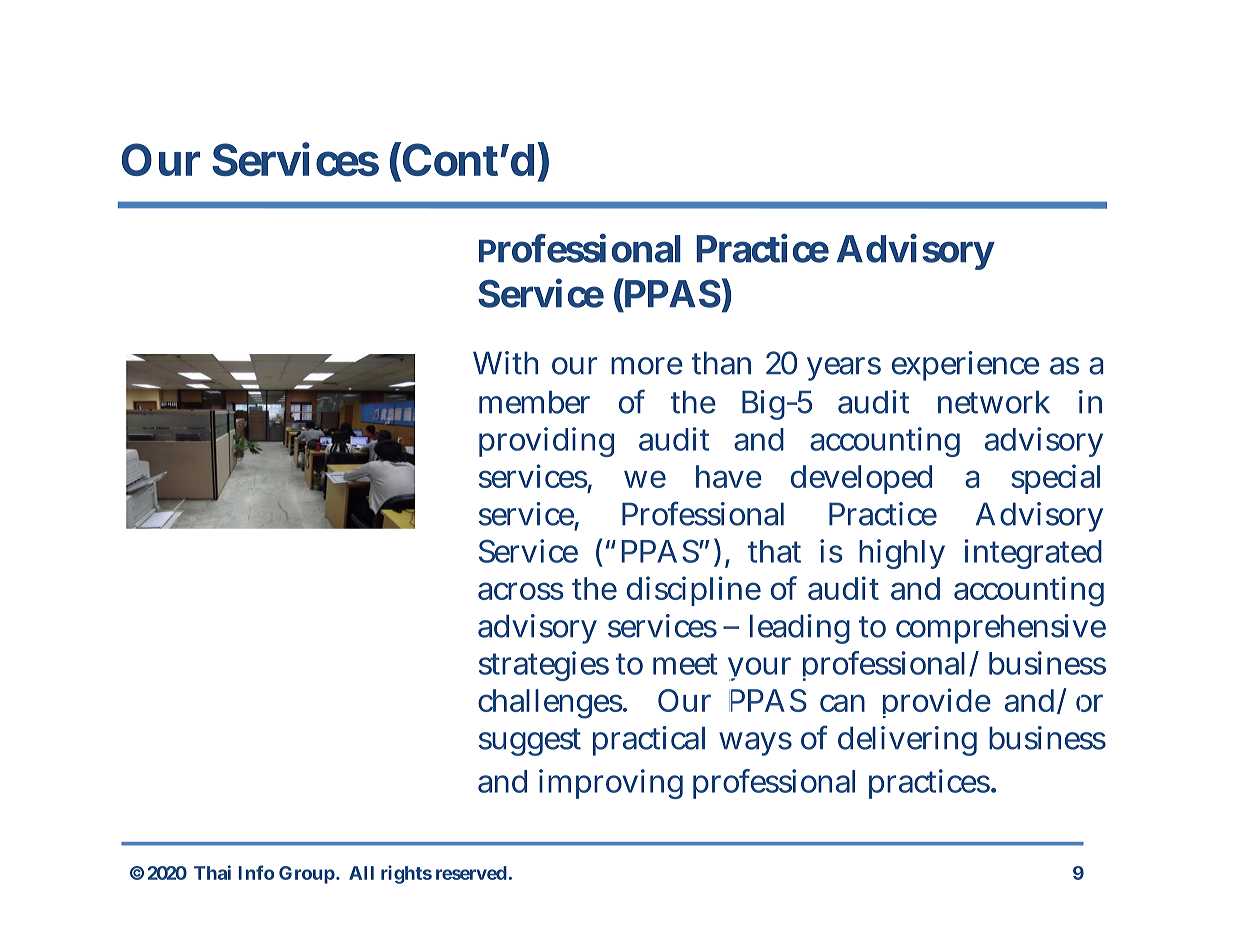 The height and width of the document is (952, 1233). What do you see at coordinates (534, 402) in the document?
I see `member` at bounding box center [534, 402].
